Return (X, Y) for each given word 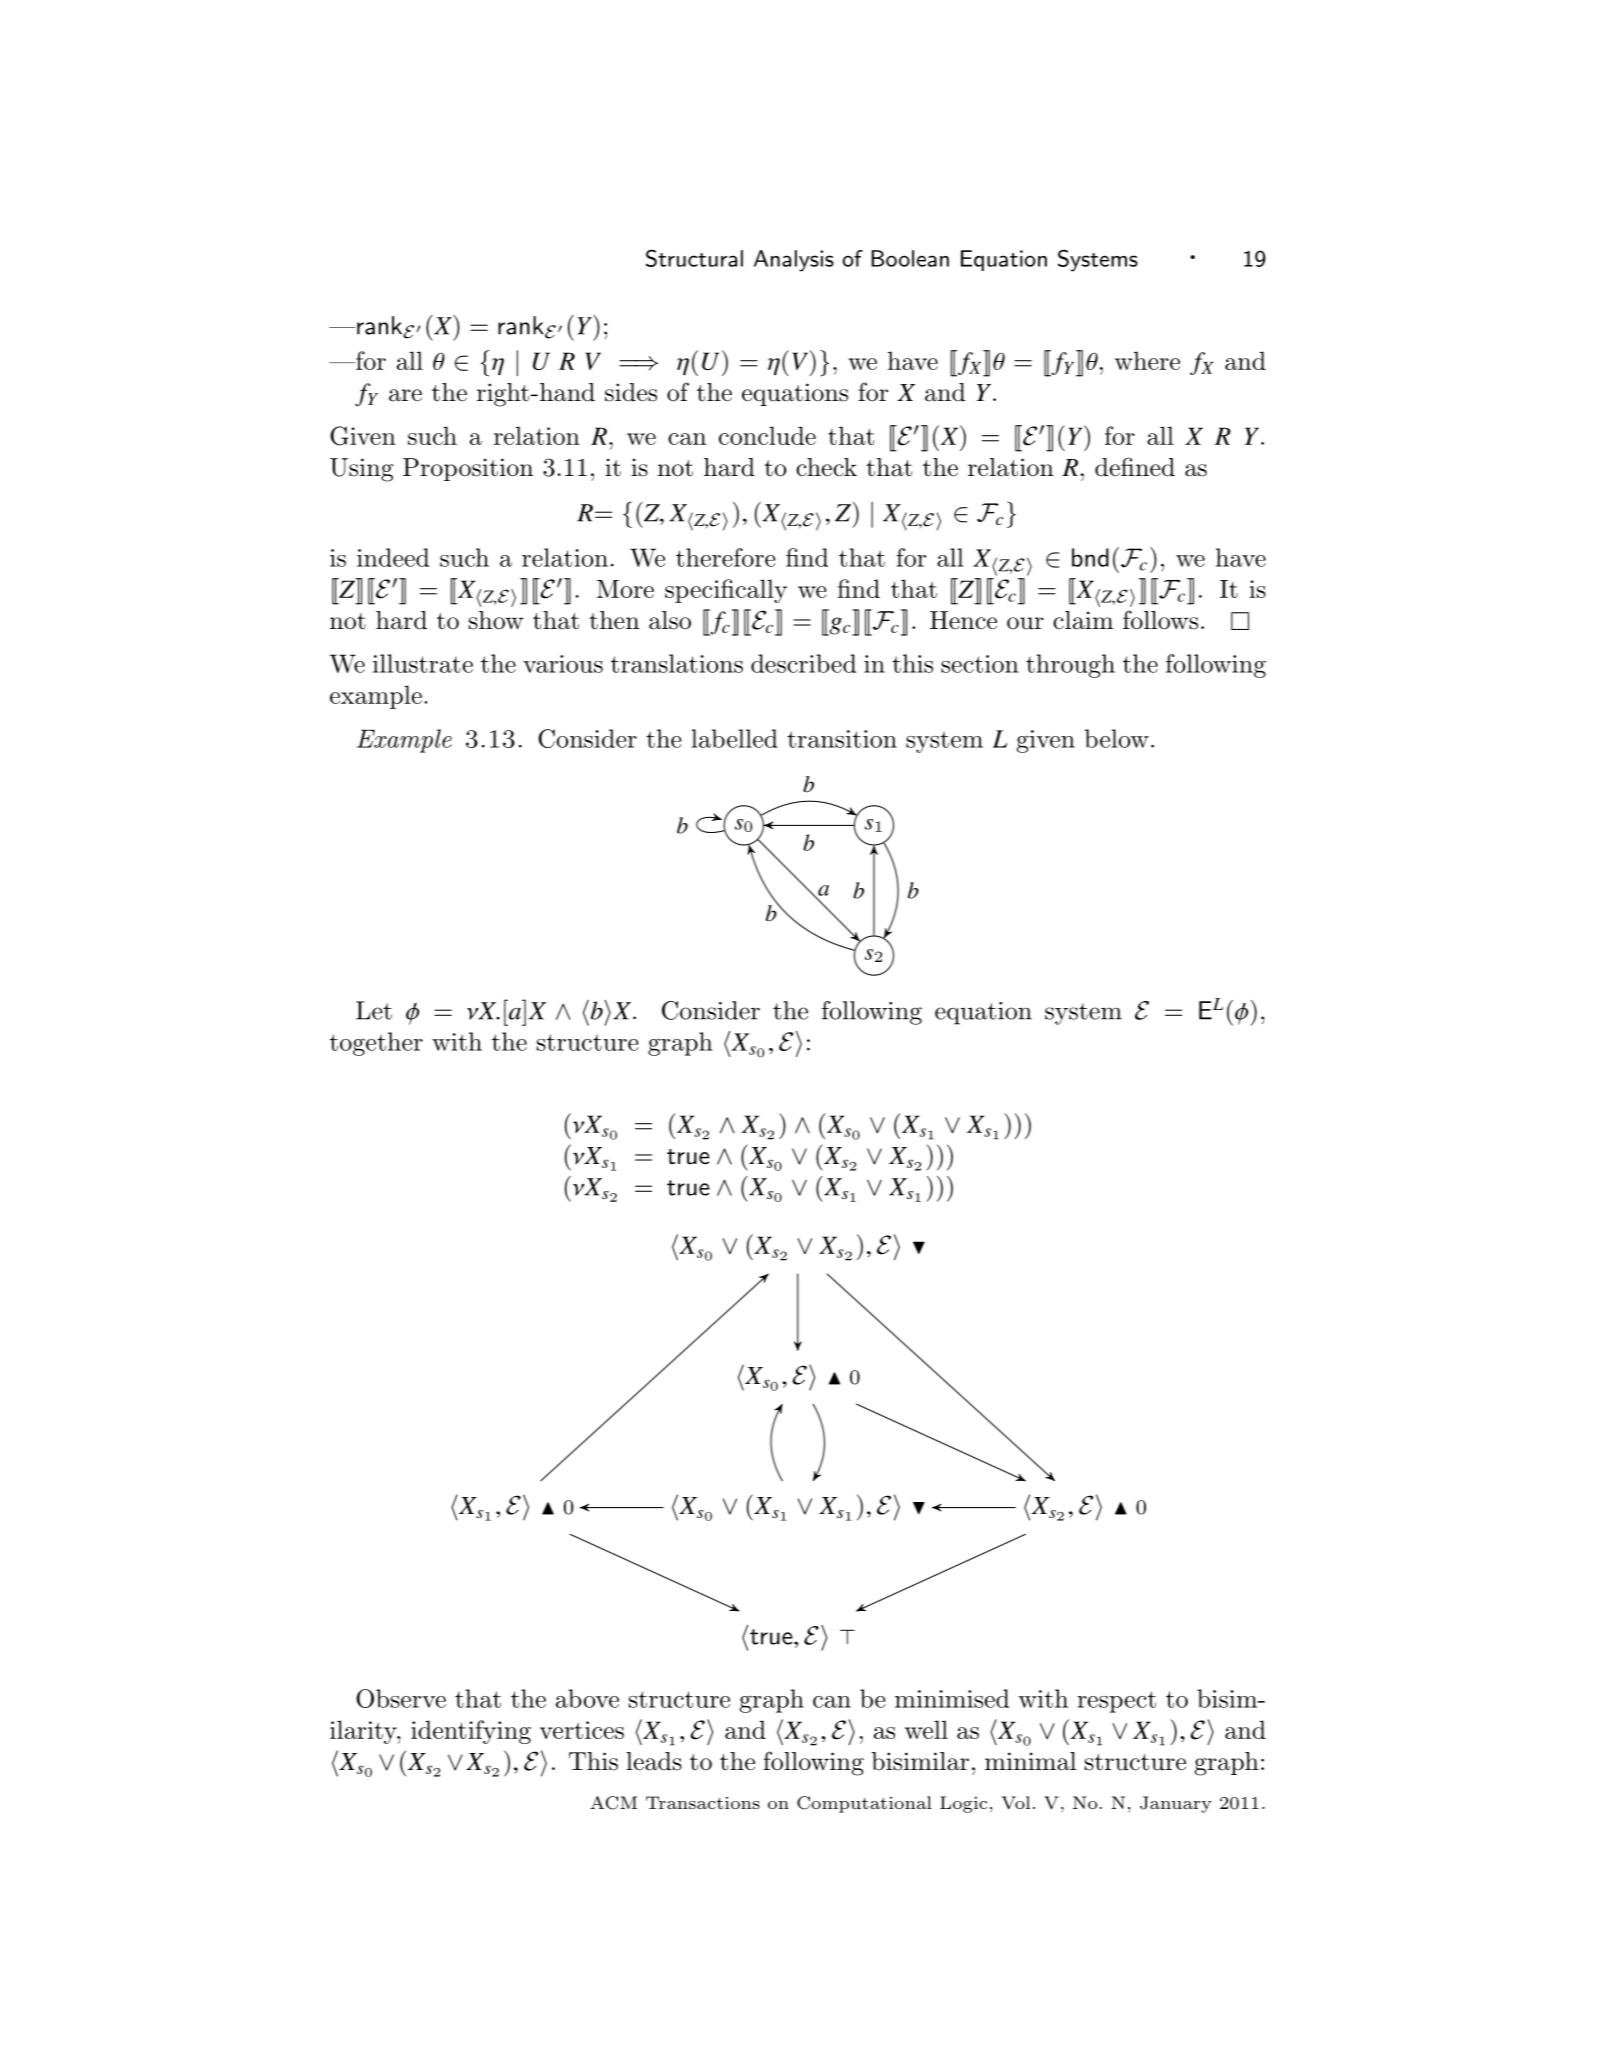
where (1147, 360)
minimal (1030, 1761)
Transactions (703, 1802)
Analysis (794, 261)
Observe (401, 1698)
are (405, 395)
